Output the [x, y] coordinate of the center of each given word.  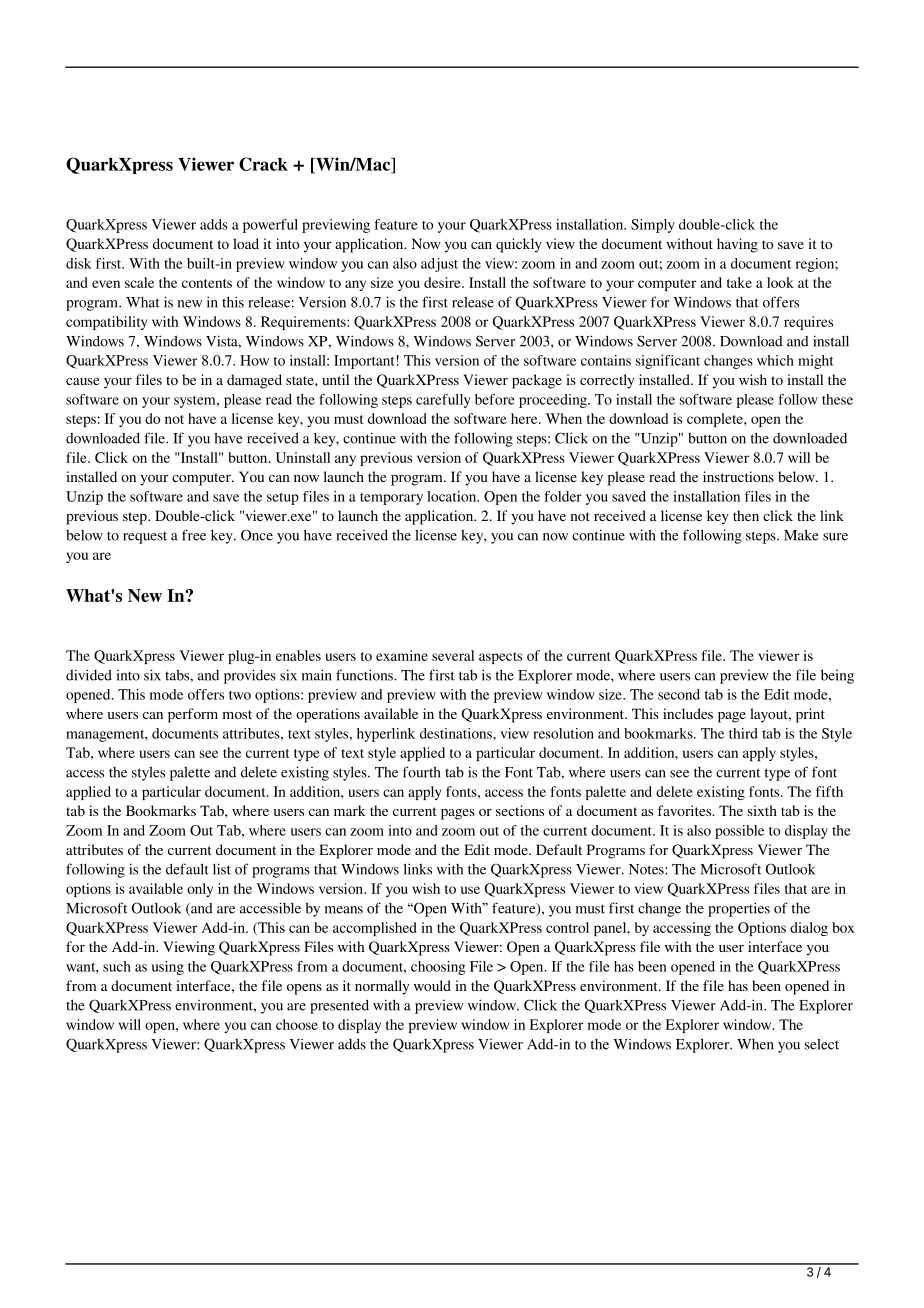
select [822, 1044]
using [168, 968]
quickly [519, 245]
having [737, 245]
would [432, 985]
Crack [263, 164]
